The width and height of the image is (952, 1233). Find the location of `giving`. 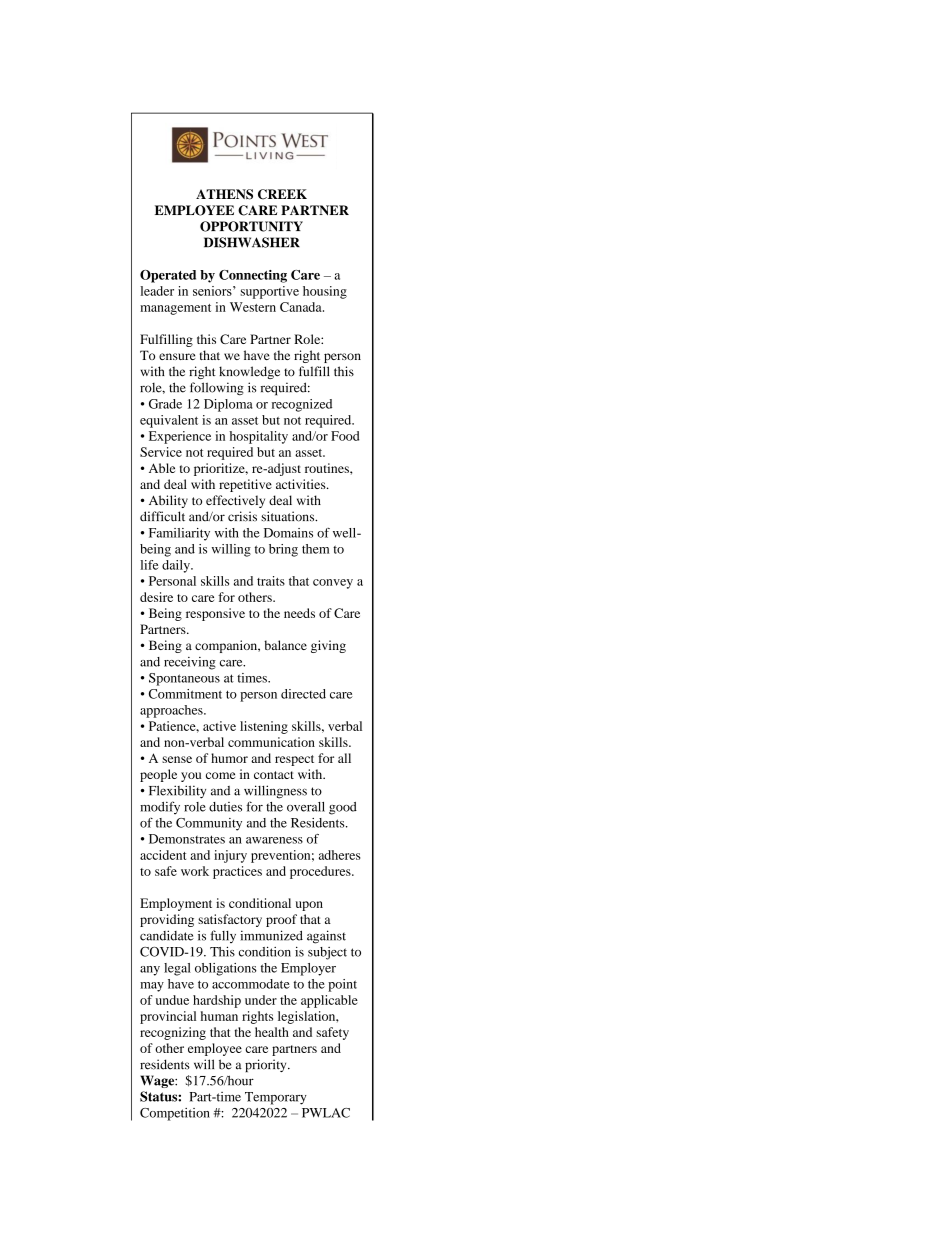

giving is located at coordinates (328, 646).
